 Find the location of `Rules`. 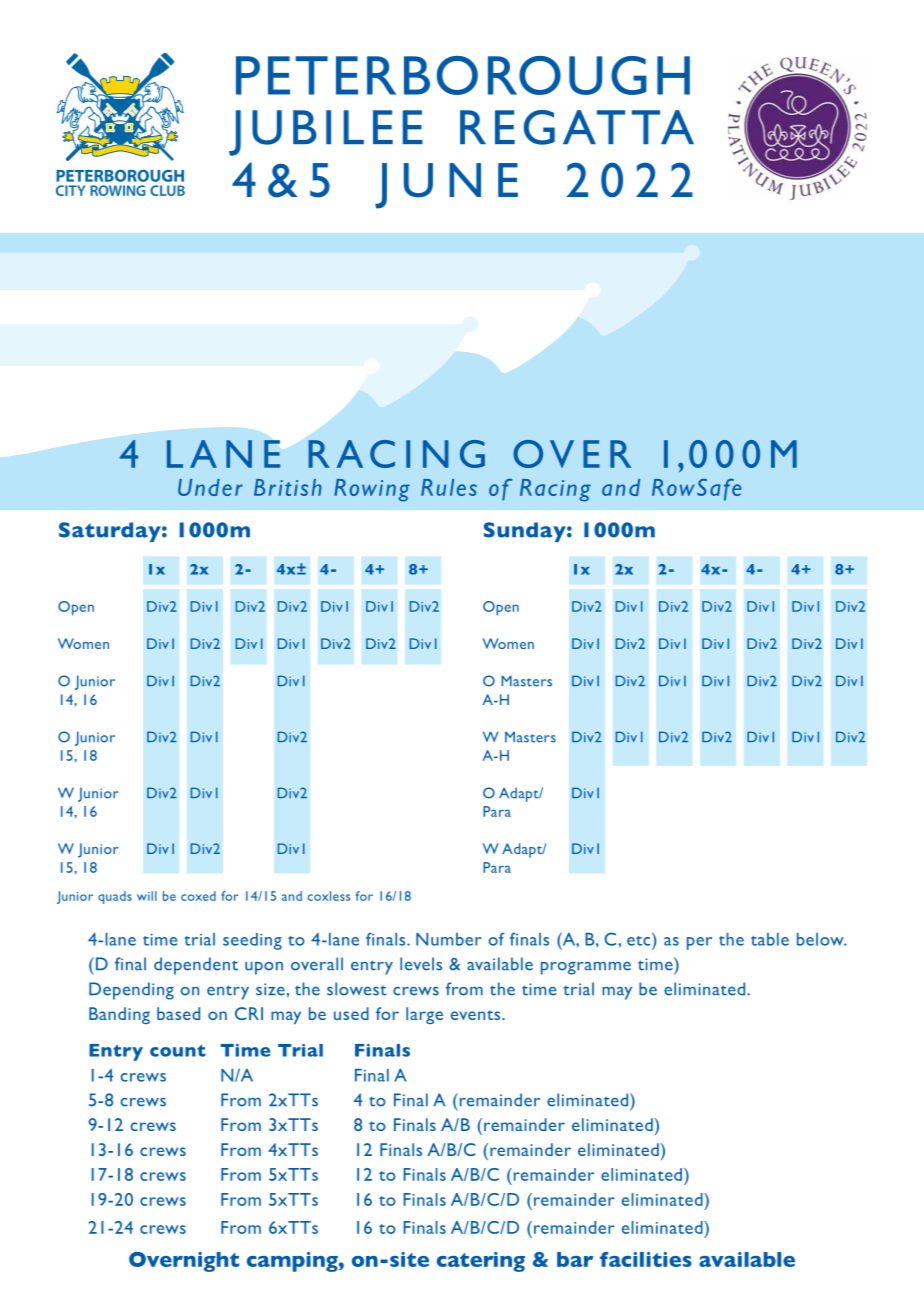

Rules is located at coordinates (449, 487).
